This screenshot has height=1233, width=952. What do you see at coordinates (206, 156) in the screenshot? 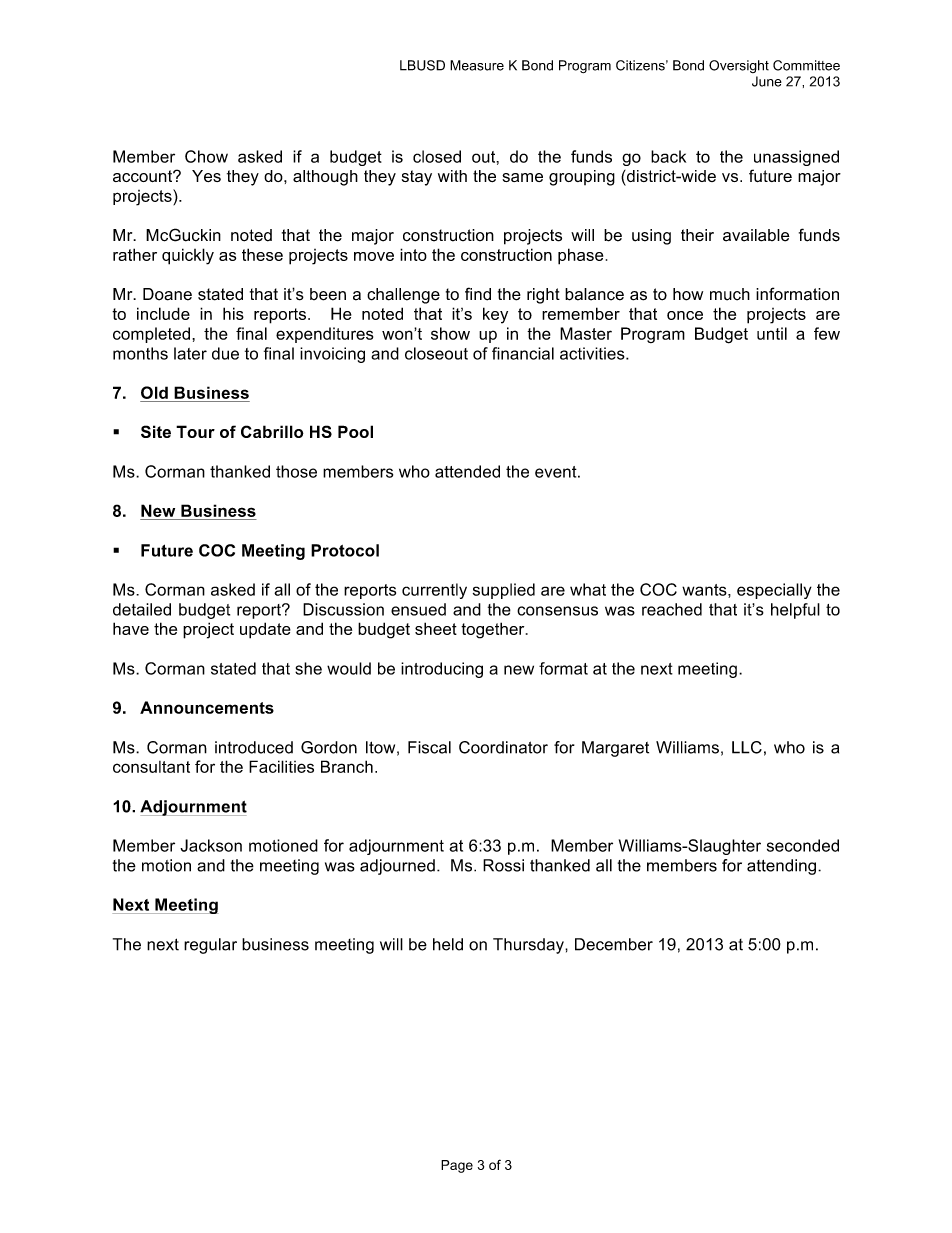
I see `Chow` at bounding box center [206, 156].
